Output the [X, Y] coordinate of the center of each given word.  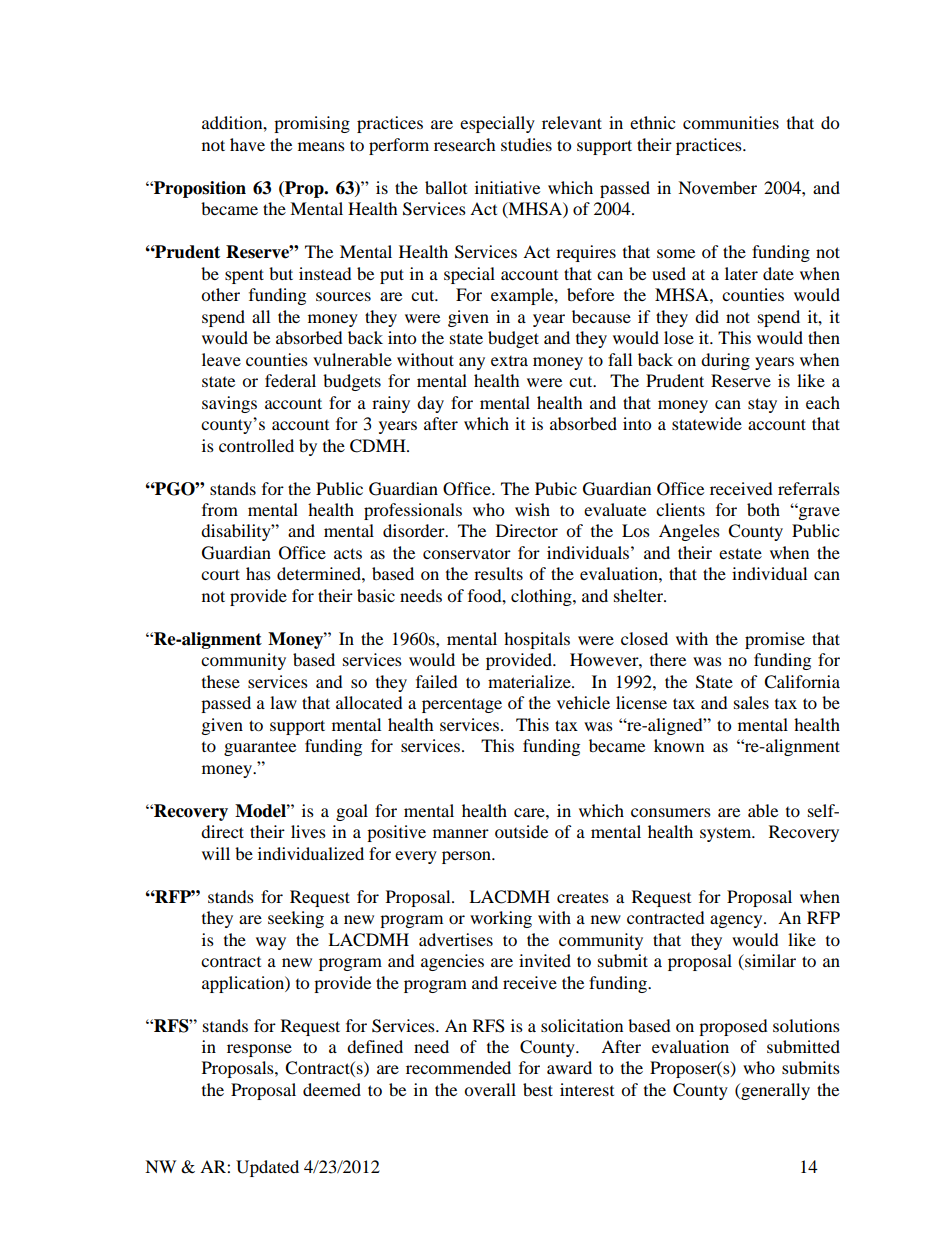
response [259, 1050]
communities [731, 122]
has [258, 573]
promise [775, 640]
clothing [542, 597]
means [321, 146]
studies [526, 144]
